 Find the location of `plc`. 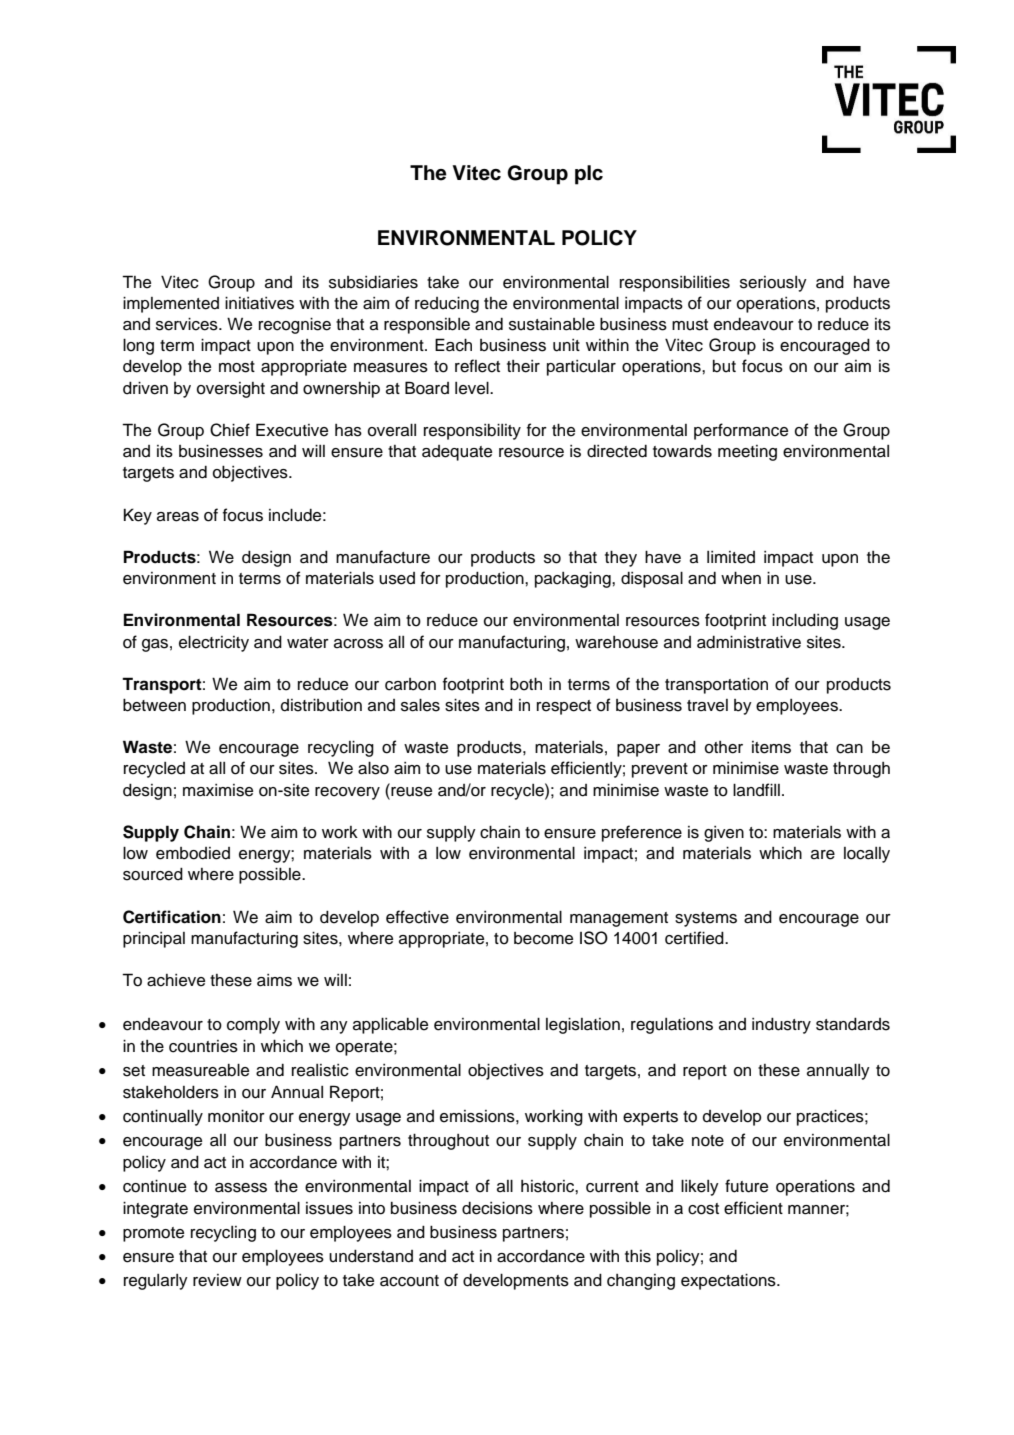

plc is located at coordinates (589, 175).
